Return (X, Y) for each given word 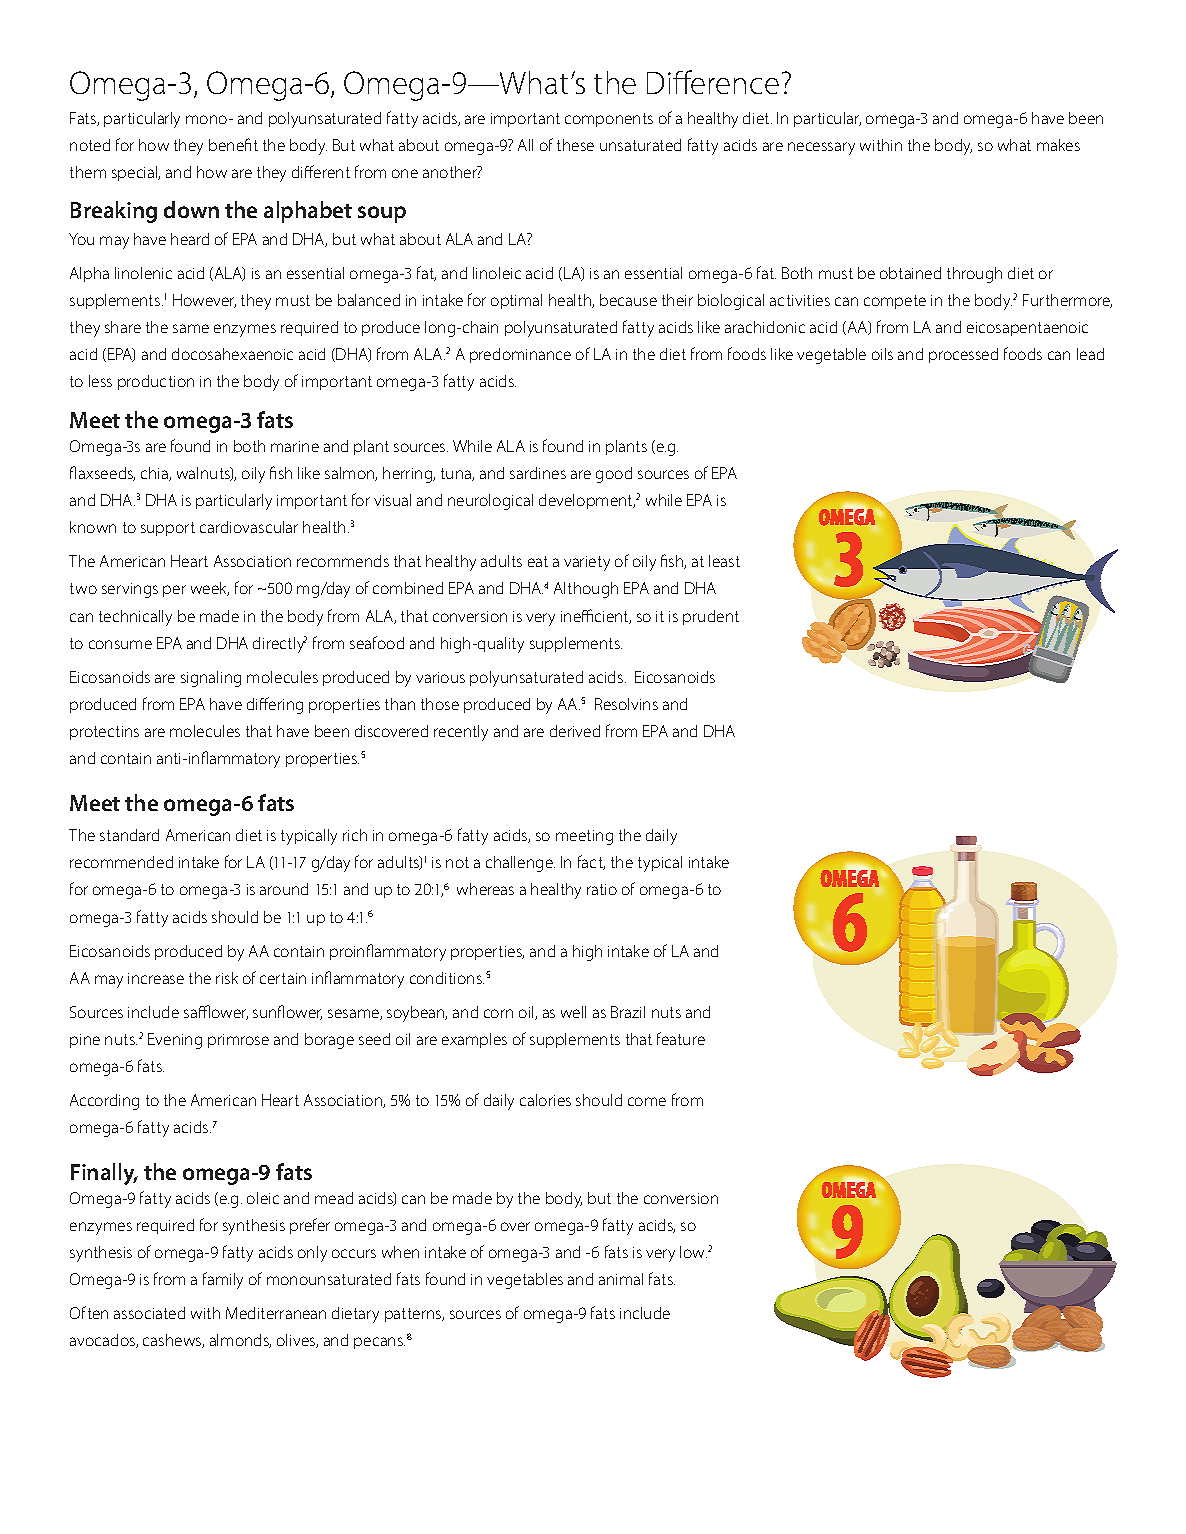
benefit (233, 144)
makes (1058, 145)
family (223, 1280)
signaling (211, 679)
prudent (711, 617)
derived (575, 731)
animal (621, 1279)
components (609, 120)
